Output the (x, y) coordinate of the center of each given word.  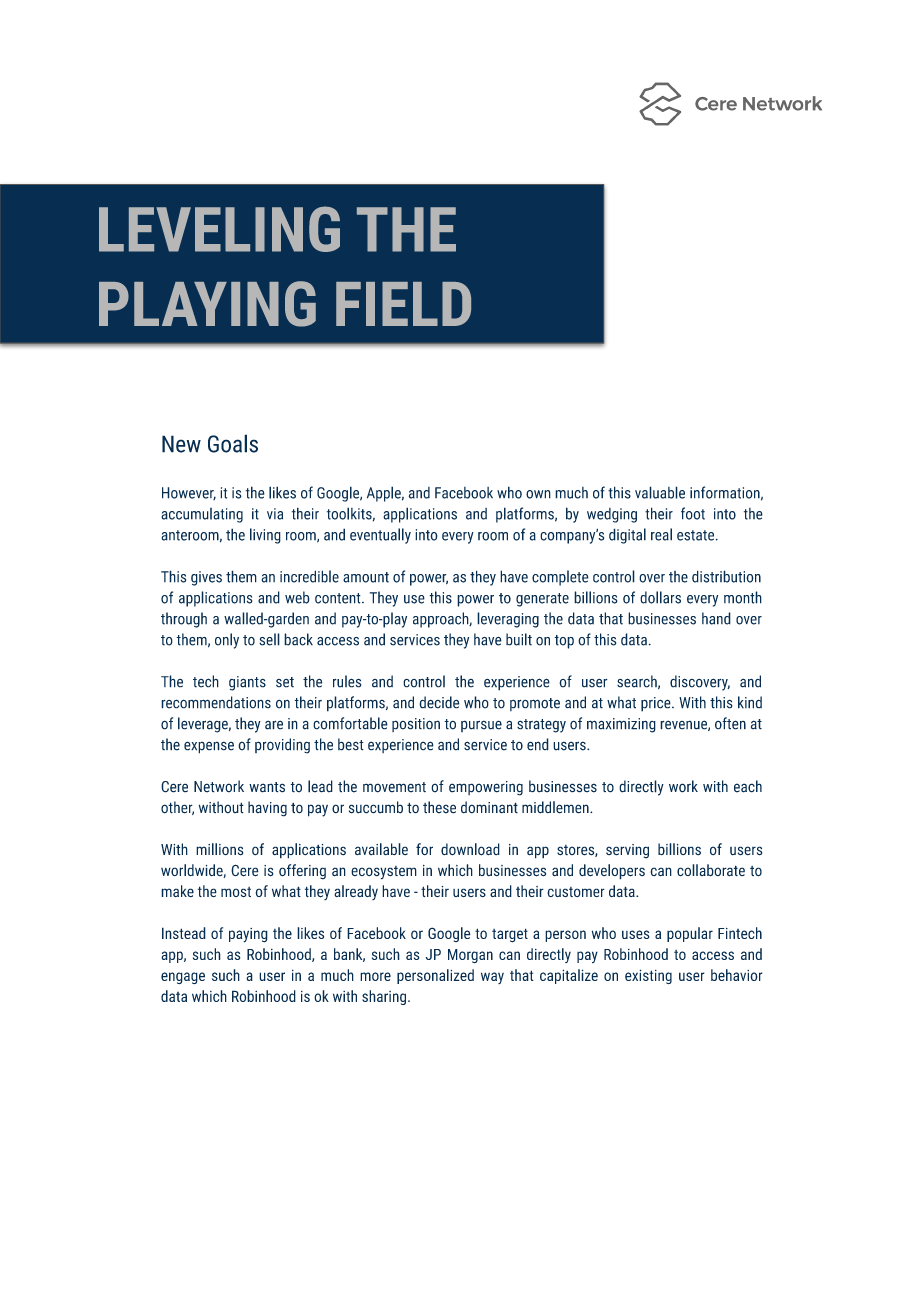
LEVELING (219, 229)
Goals (233, 443)
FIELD (403, 304)
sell (269, 639)
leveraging (508, 620)
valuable (660, 492)
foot (693, 513)
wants (267, 787)
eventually (380, 536)
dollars (660, 597)
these (439, 807)
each (748, 786)
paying (248, 935)
